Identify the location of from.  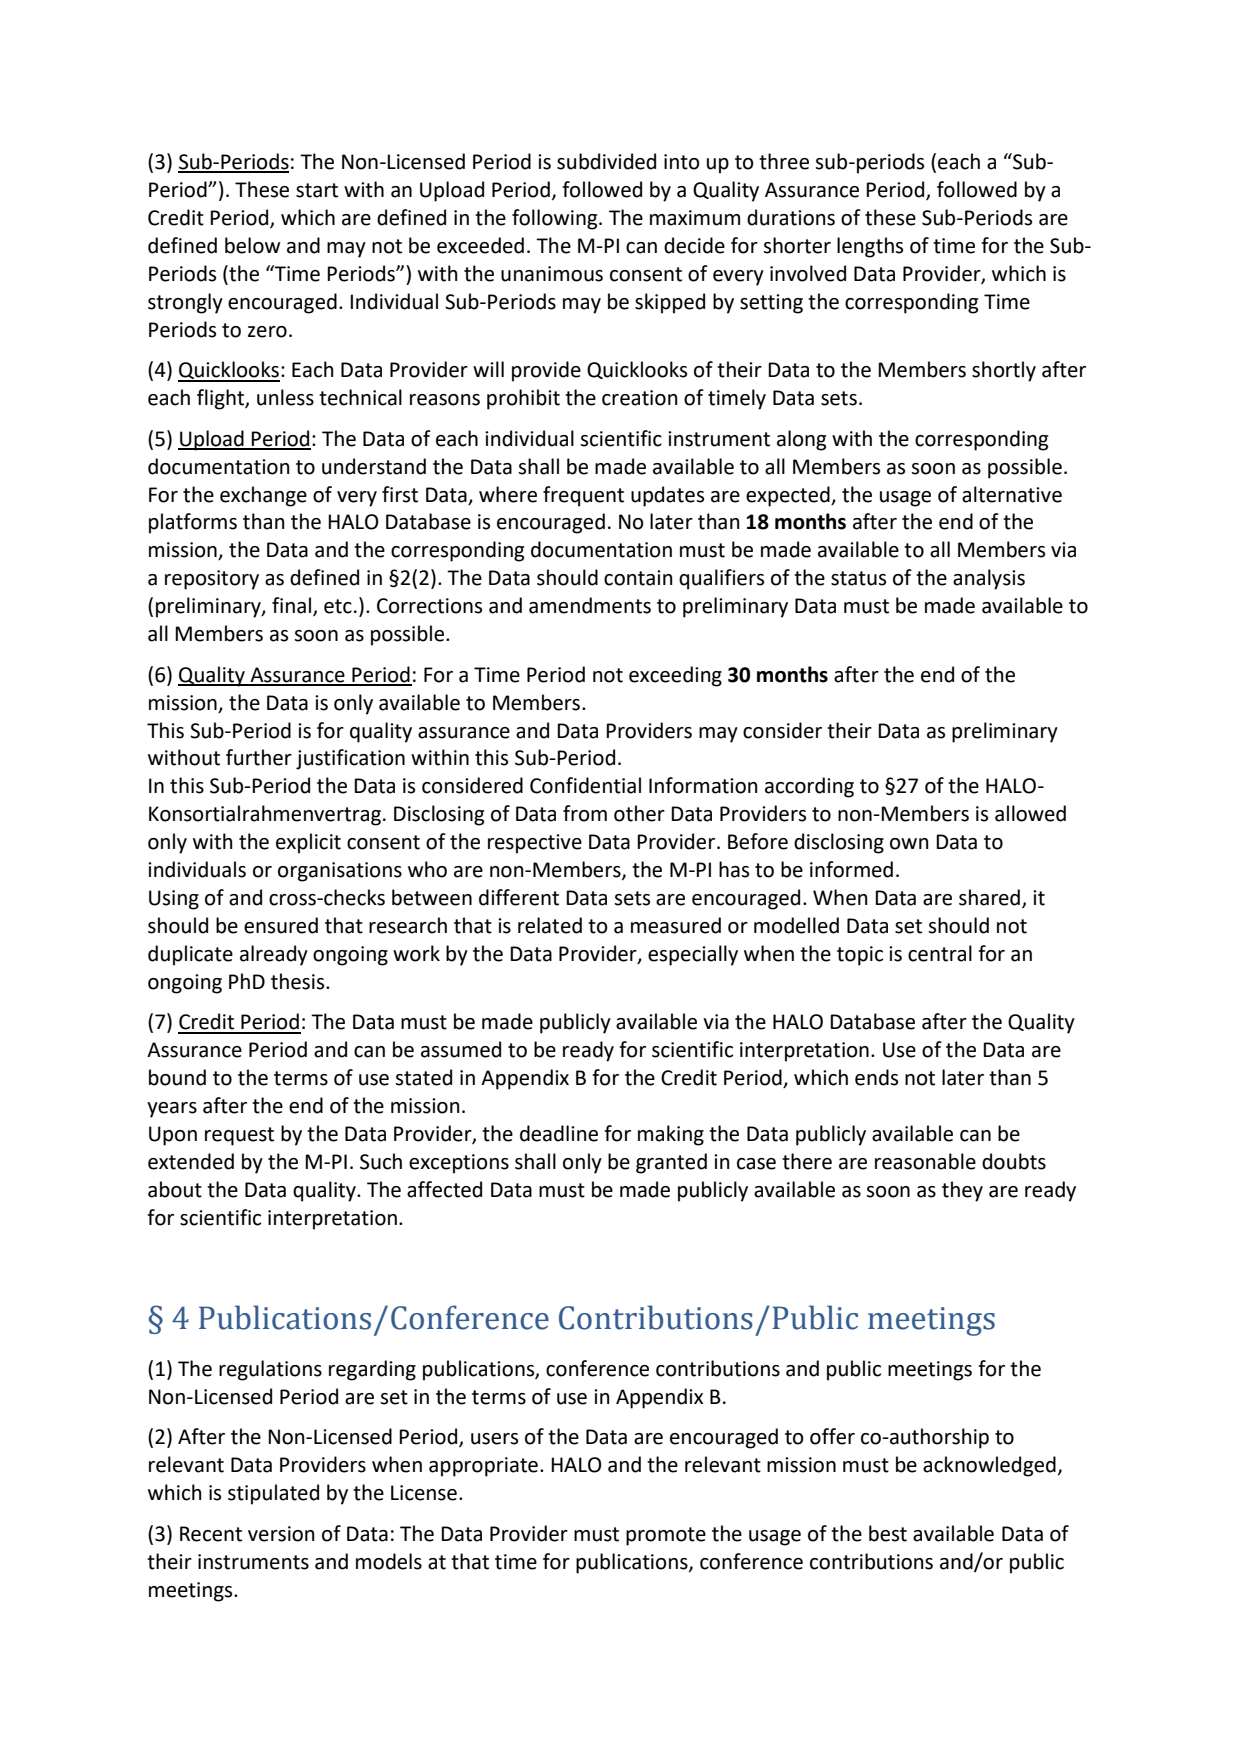
(585, 813).
